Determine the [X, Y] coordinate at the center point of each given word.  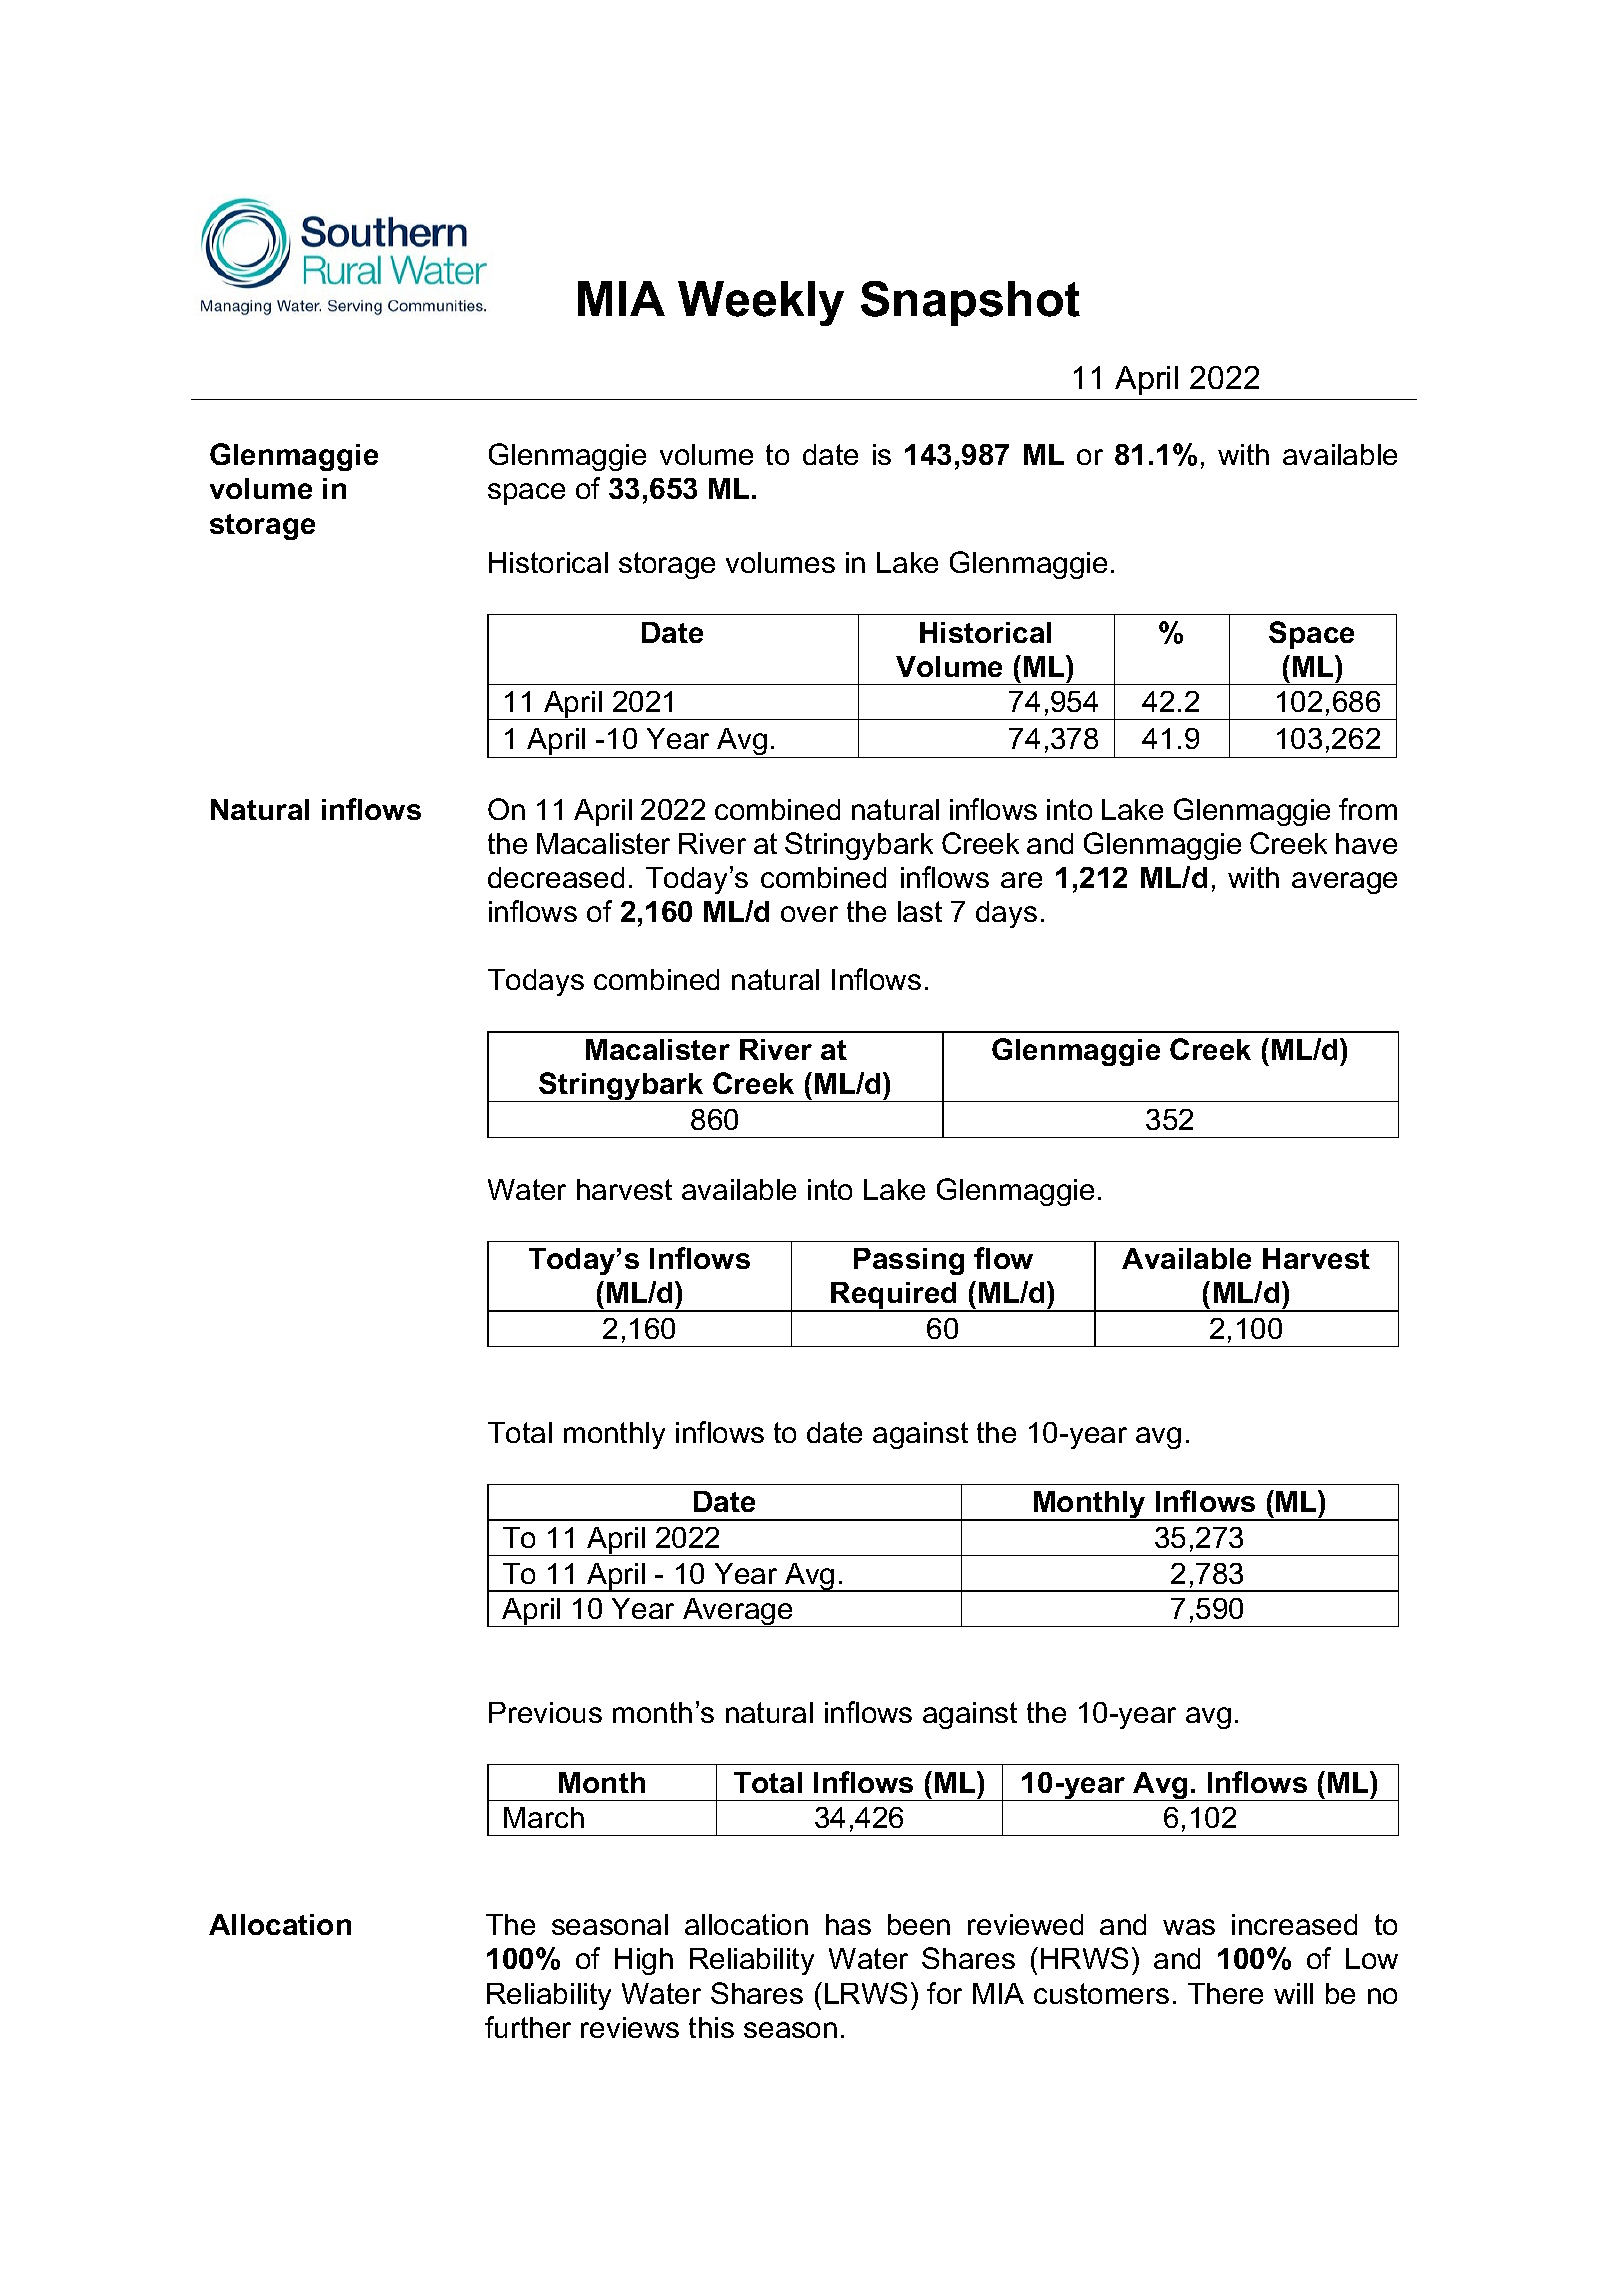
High [644, 1961]
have [1366, 843]
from [1368, 809]
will [1293, 1993]
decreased [556, 877]
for [944, 1993]
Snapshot [970, 303]
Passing [909, 1261]
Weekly [761, 303]
